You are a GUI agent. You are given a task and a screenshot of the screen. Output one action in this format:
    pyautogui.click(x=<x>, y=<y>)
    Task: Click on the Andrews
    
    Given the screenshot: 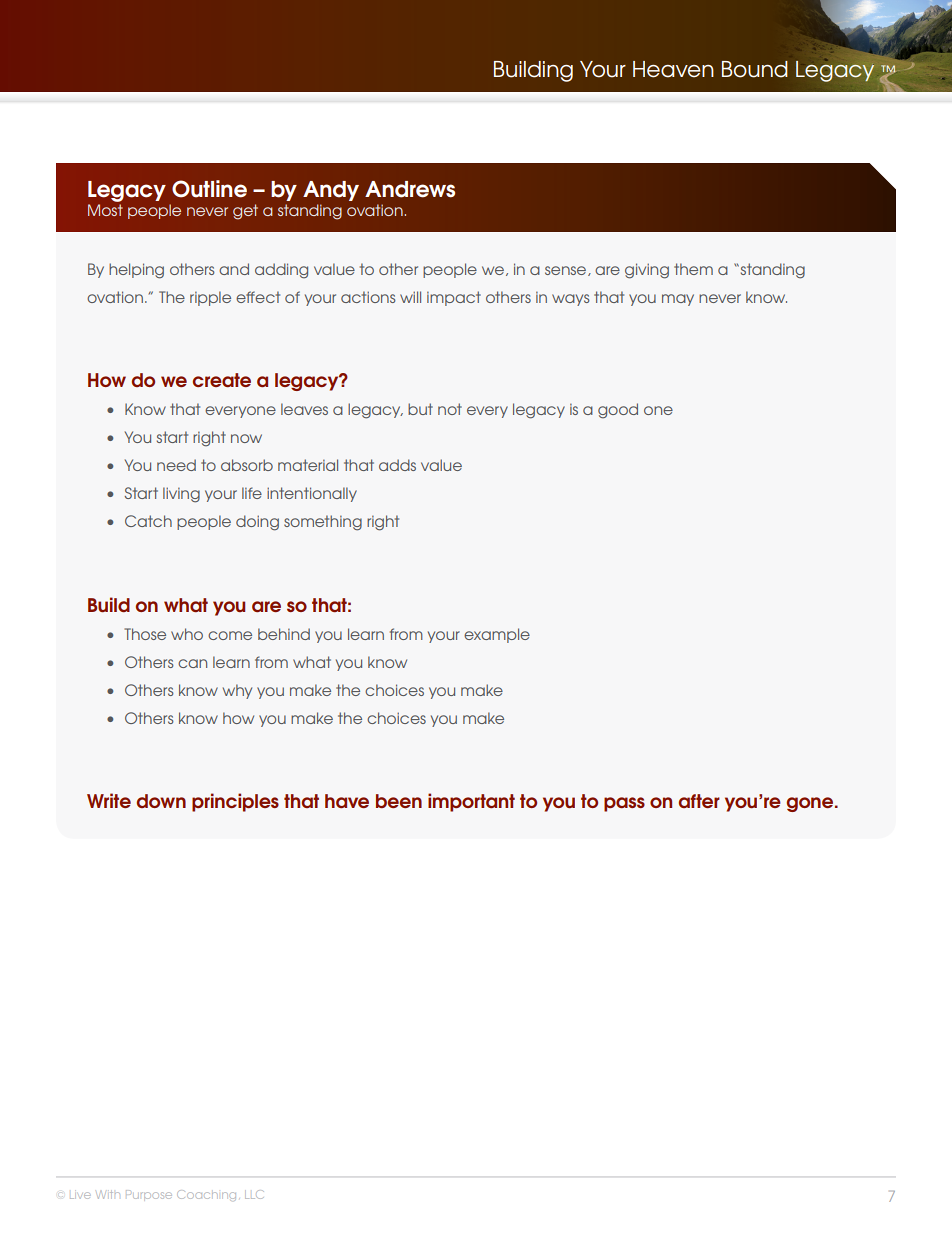 What is the action you would take?
    pyautogui.click(x=410, y=189)
